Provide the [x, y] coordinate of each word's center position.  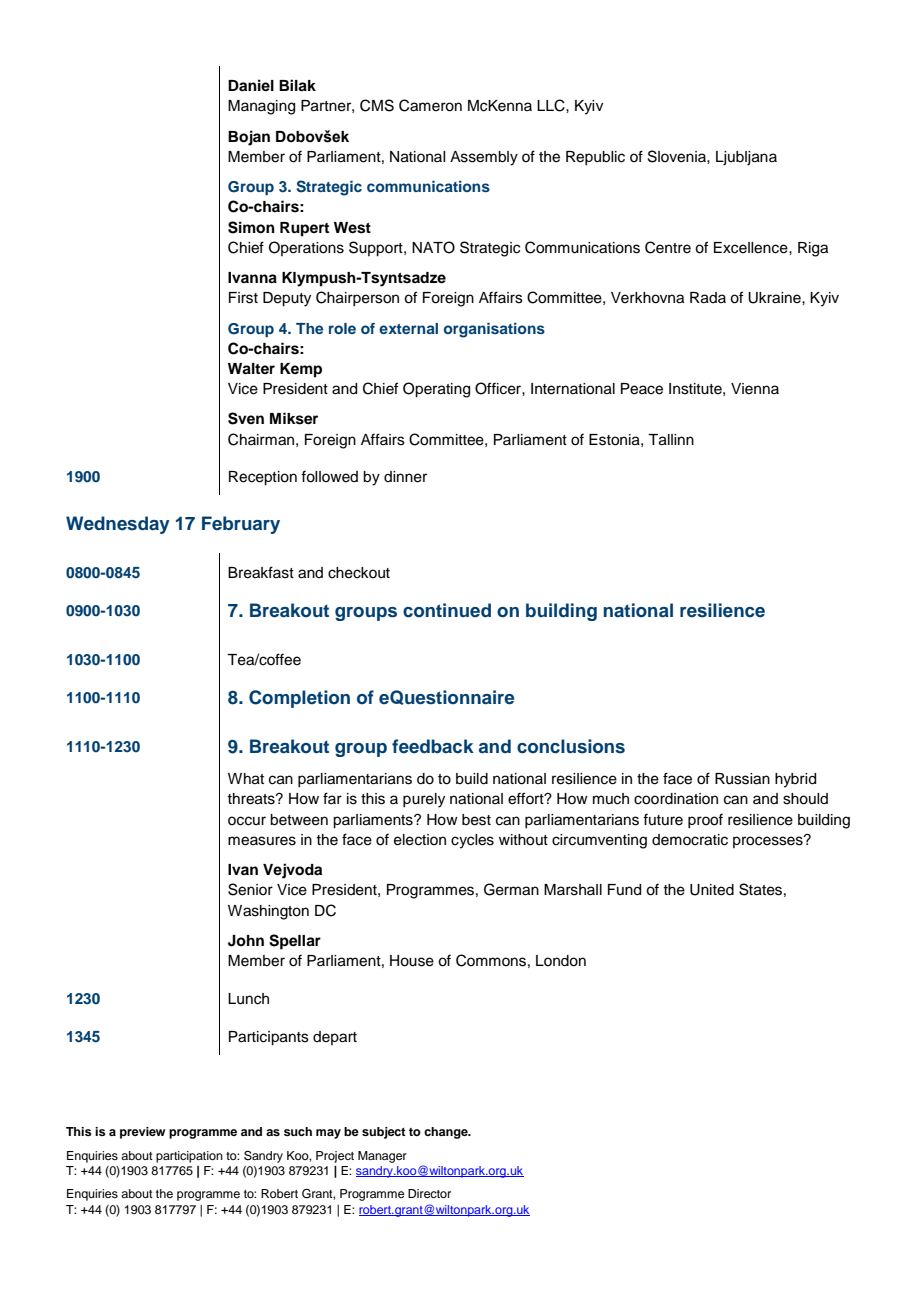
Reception [263, 478]
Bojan [249, 138]
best [476, 820]
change [447, 1133]
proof [705, 820]
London [561, 961]
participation [189, 1157]
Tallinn [671, 440]
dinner [405, 477]
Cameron [430, 105]
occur [247, 821]
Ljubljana [746, 158]
